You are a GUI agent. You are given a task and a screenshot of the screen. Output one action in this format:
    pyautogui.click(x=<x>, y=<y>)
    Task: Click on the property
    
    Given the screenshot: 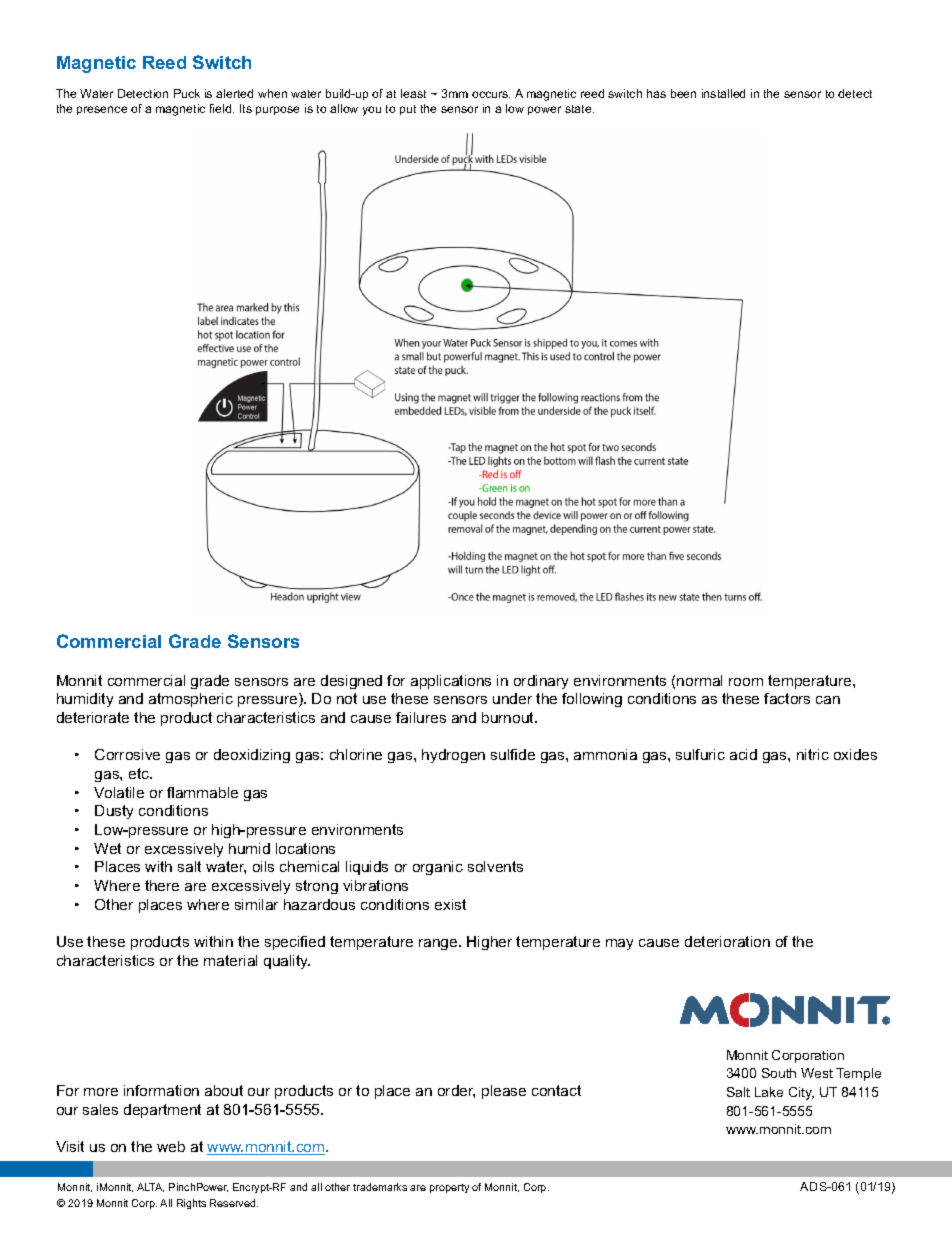 What is the action you would take?
    pyautogui.click(x=449, y=1188)
